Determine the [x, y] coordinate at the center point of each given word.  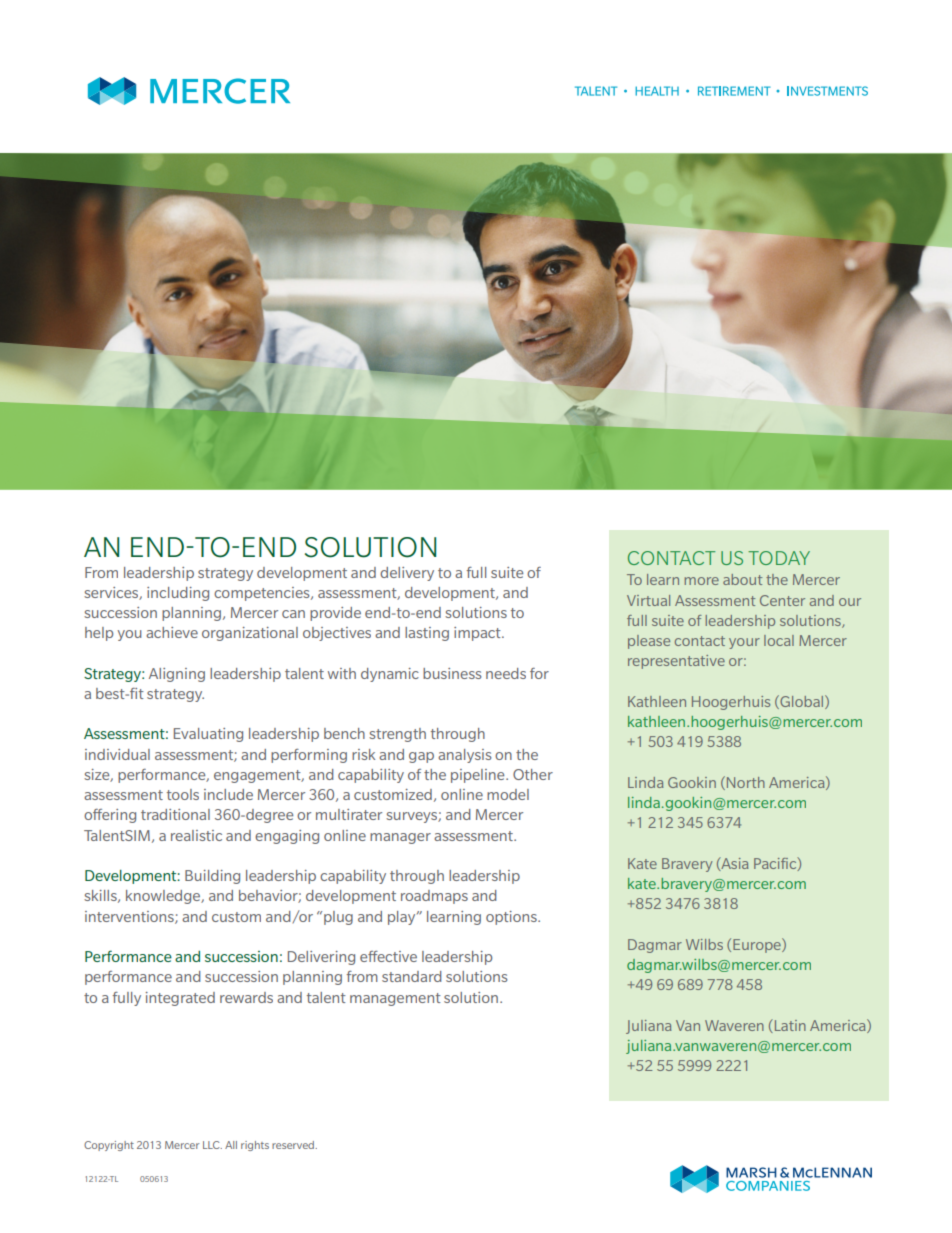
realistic [196, 835]
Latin [789, 1026]
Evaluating [208, 735]
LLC [212, 1145]
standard [412, 976]
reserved [294, 1145]
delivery [407, 574]
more [701, 581]
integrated [180, 999]
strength [397, 735]
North [746, 782]
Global [802, 702]
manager [400, 838]
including [178, 594]
